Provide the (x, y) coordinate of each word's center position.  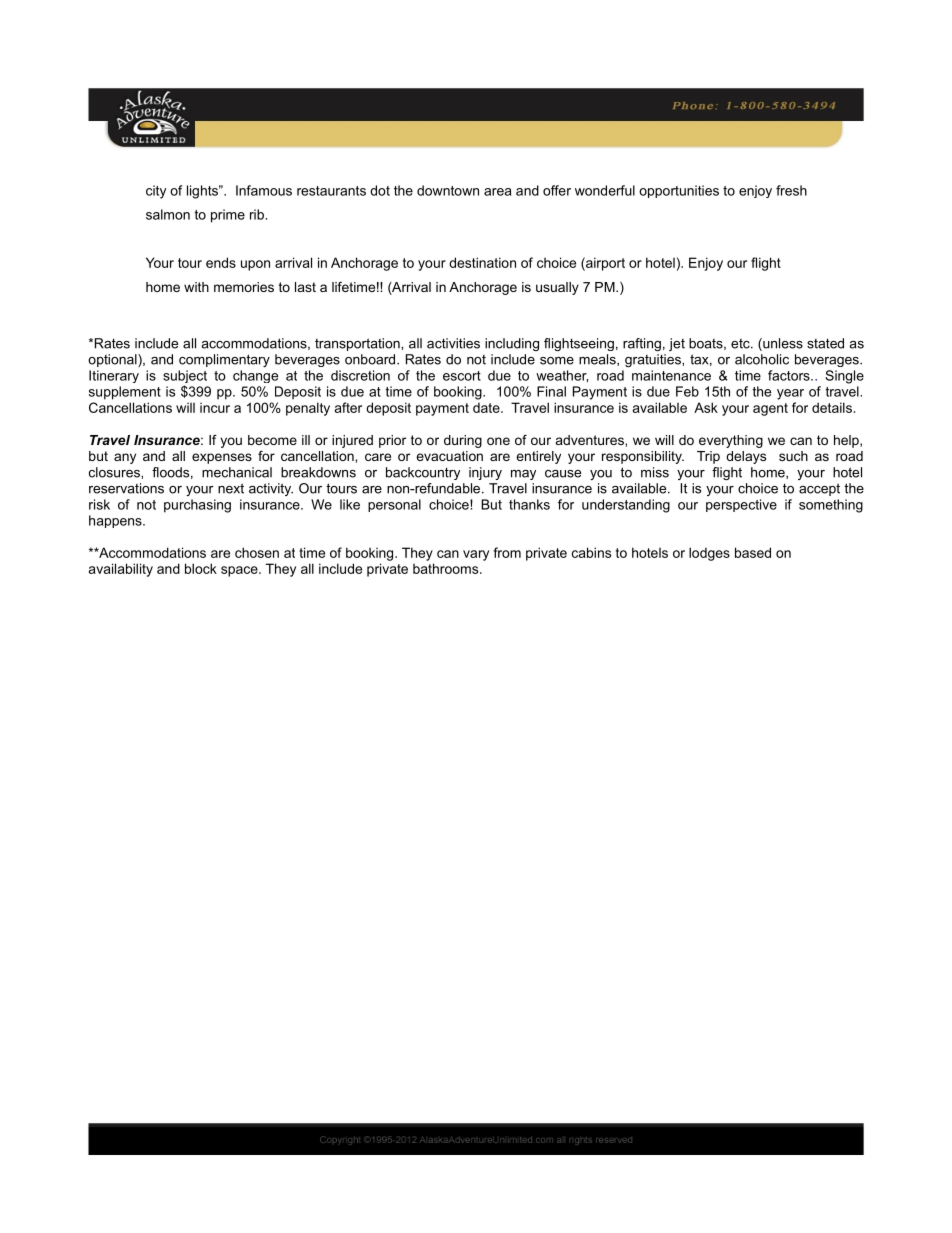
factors (790, 375)
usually (557, 288)
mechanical (237, 472)
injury (485, 473)
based (753, 552)
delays (746, 457)
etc (741, 344)
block (201, 568)
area (497, 192)
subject (185, 378)
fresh (791, 190)
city (156, 192)
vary (476, 555)
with (196, 287)
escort (462, 376)
